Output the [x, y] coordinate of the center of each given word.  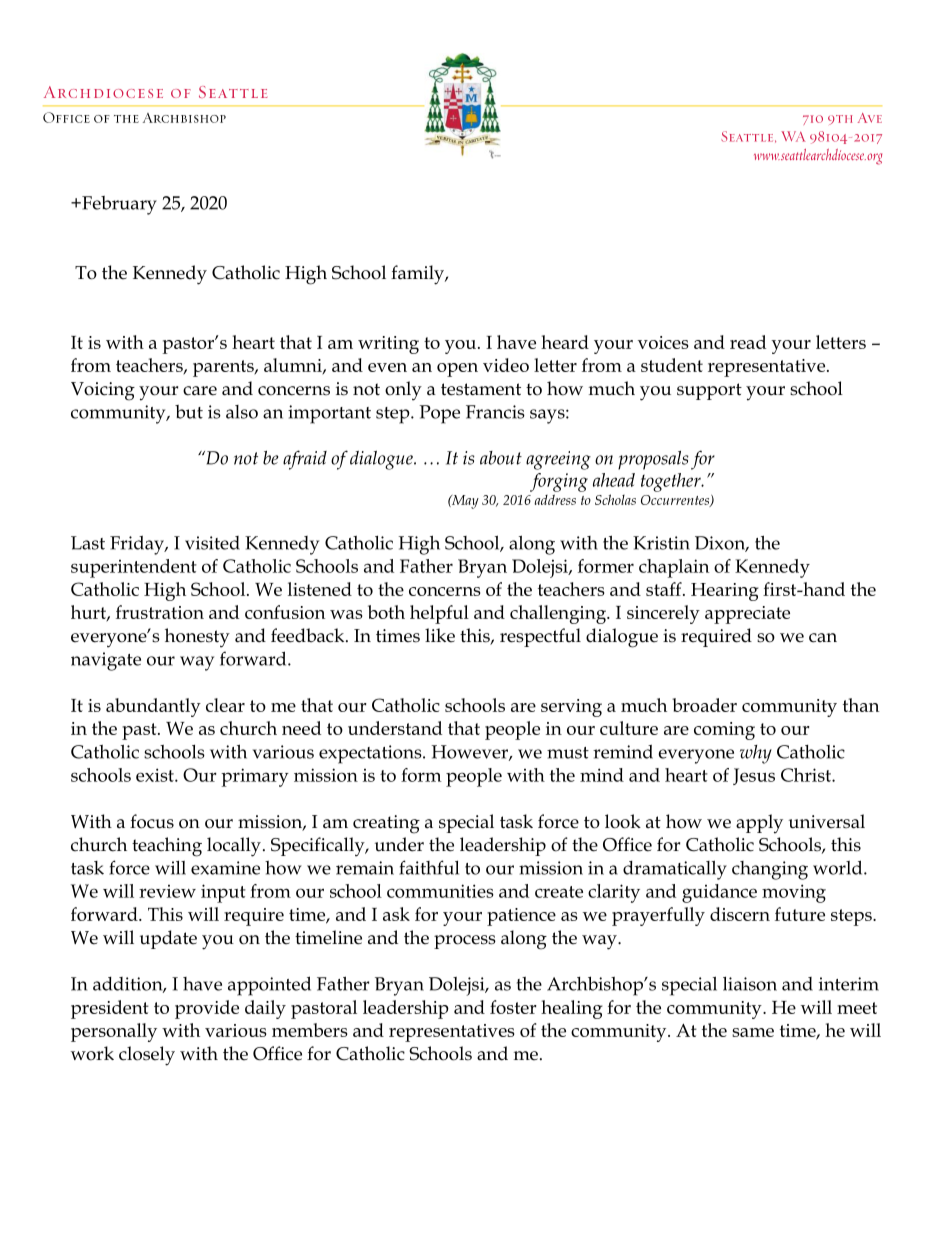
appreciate [747, 615]
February [118, 205]
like [440, 635]
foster [513, 1007]
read [748, 342]
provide [207, 1009]
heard [565, 342]
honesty [197, 638]
